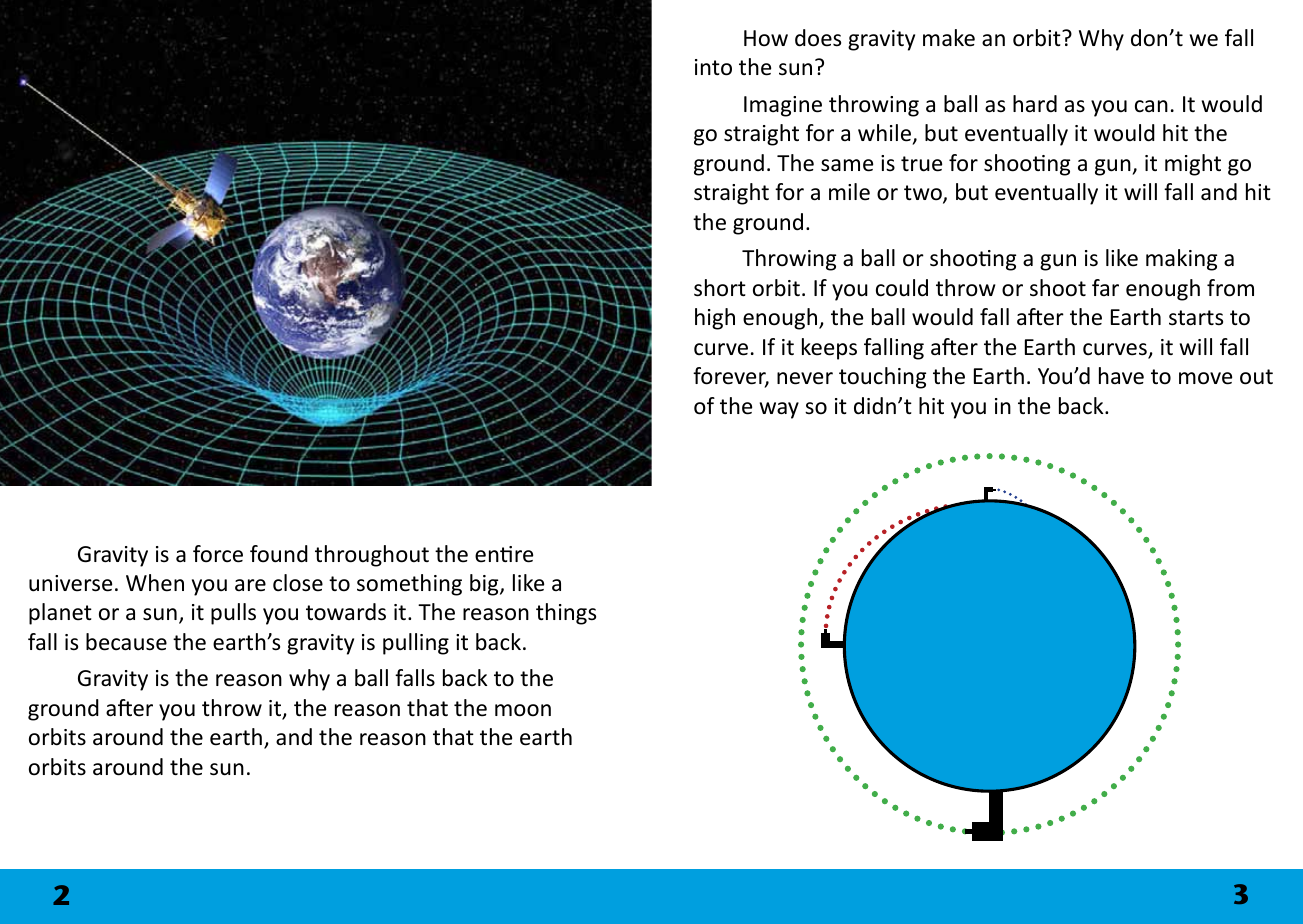 This page has height=924, width=1303. Describe the element at coordinates (1105, 287) in the page. I see `far` at that location.
